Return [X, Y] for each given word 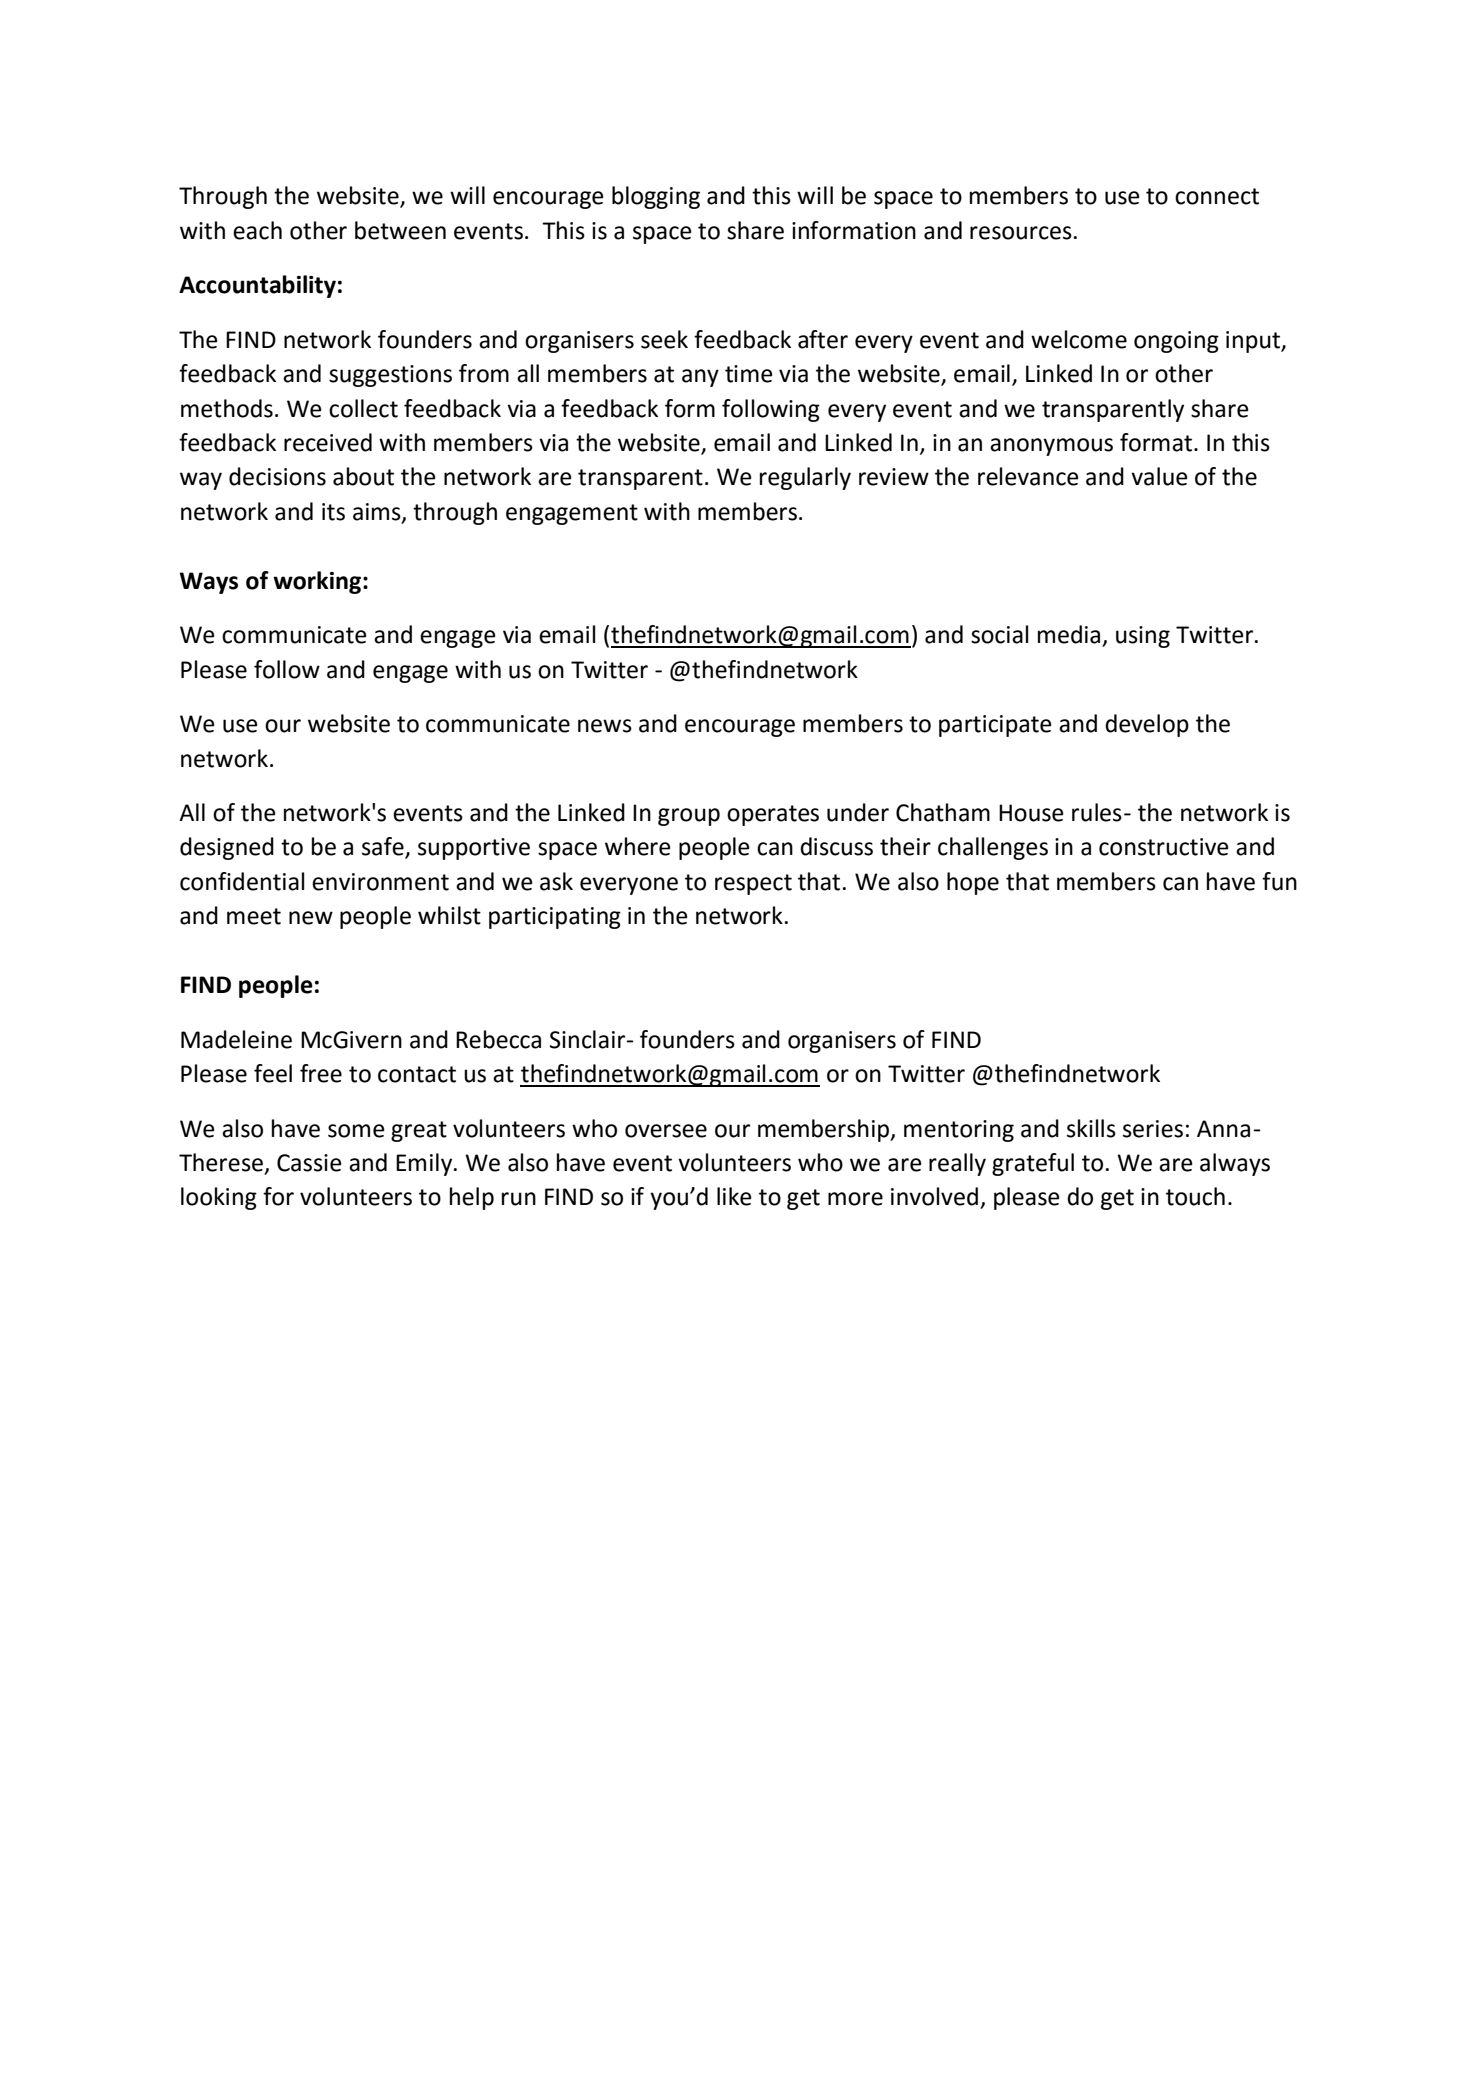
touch [1195, 1196]
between [400, 230]
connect [1217, 196]
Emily [425, 1164]
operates [773, 815]
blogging [656, 197]
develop [1147, 725]
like [734, 1196]
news [605, 726]
